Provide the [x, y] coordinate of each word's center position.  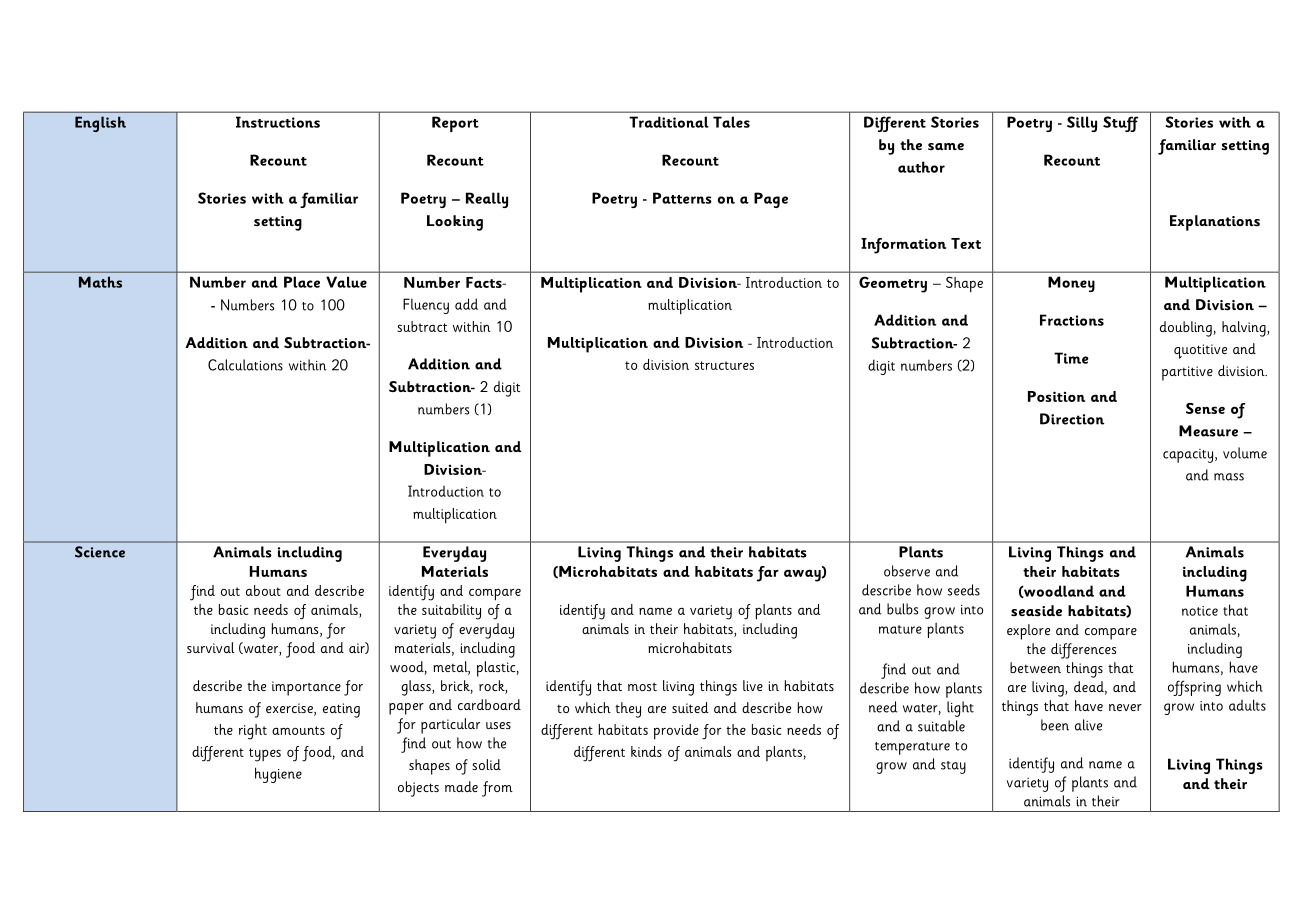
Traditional [669, 122]
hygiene [278, 775]
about [263, 590]
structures [724, 365]
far [768, 574]
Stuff [1121, 124]
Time [1071, 358]
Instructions [278, 122]
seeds [964, 590]
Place [302, 282]
